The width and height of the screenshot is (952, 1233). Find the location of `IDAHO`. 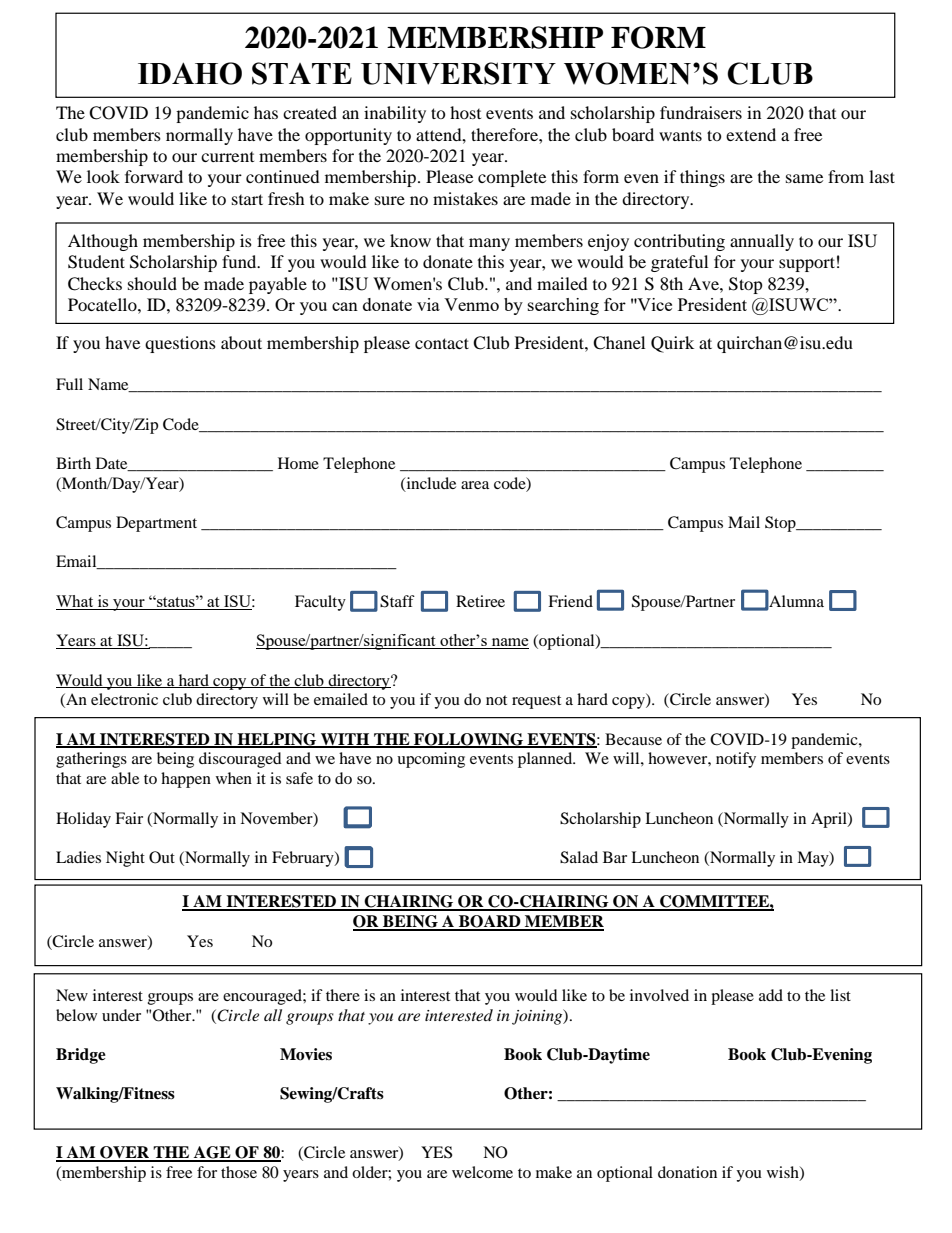

IDAHO is located at coordinates (190, 73).
